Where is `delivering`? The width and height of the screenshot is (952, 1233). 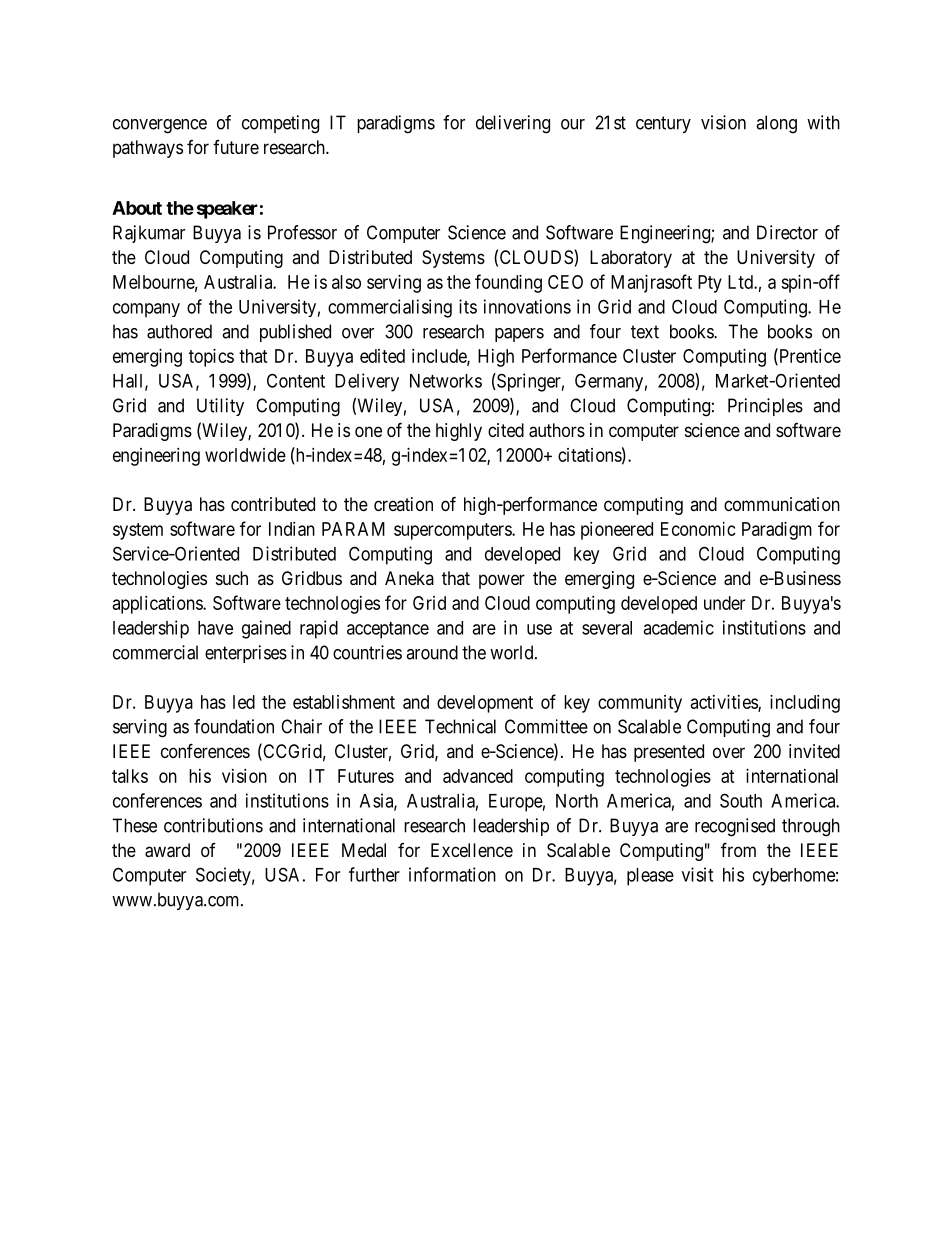
delivering is located at coordinates (513, 124).
